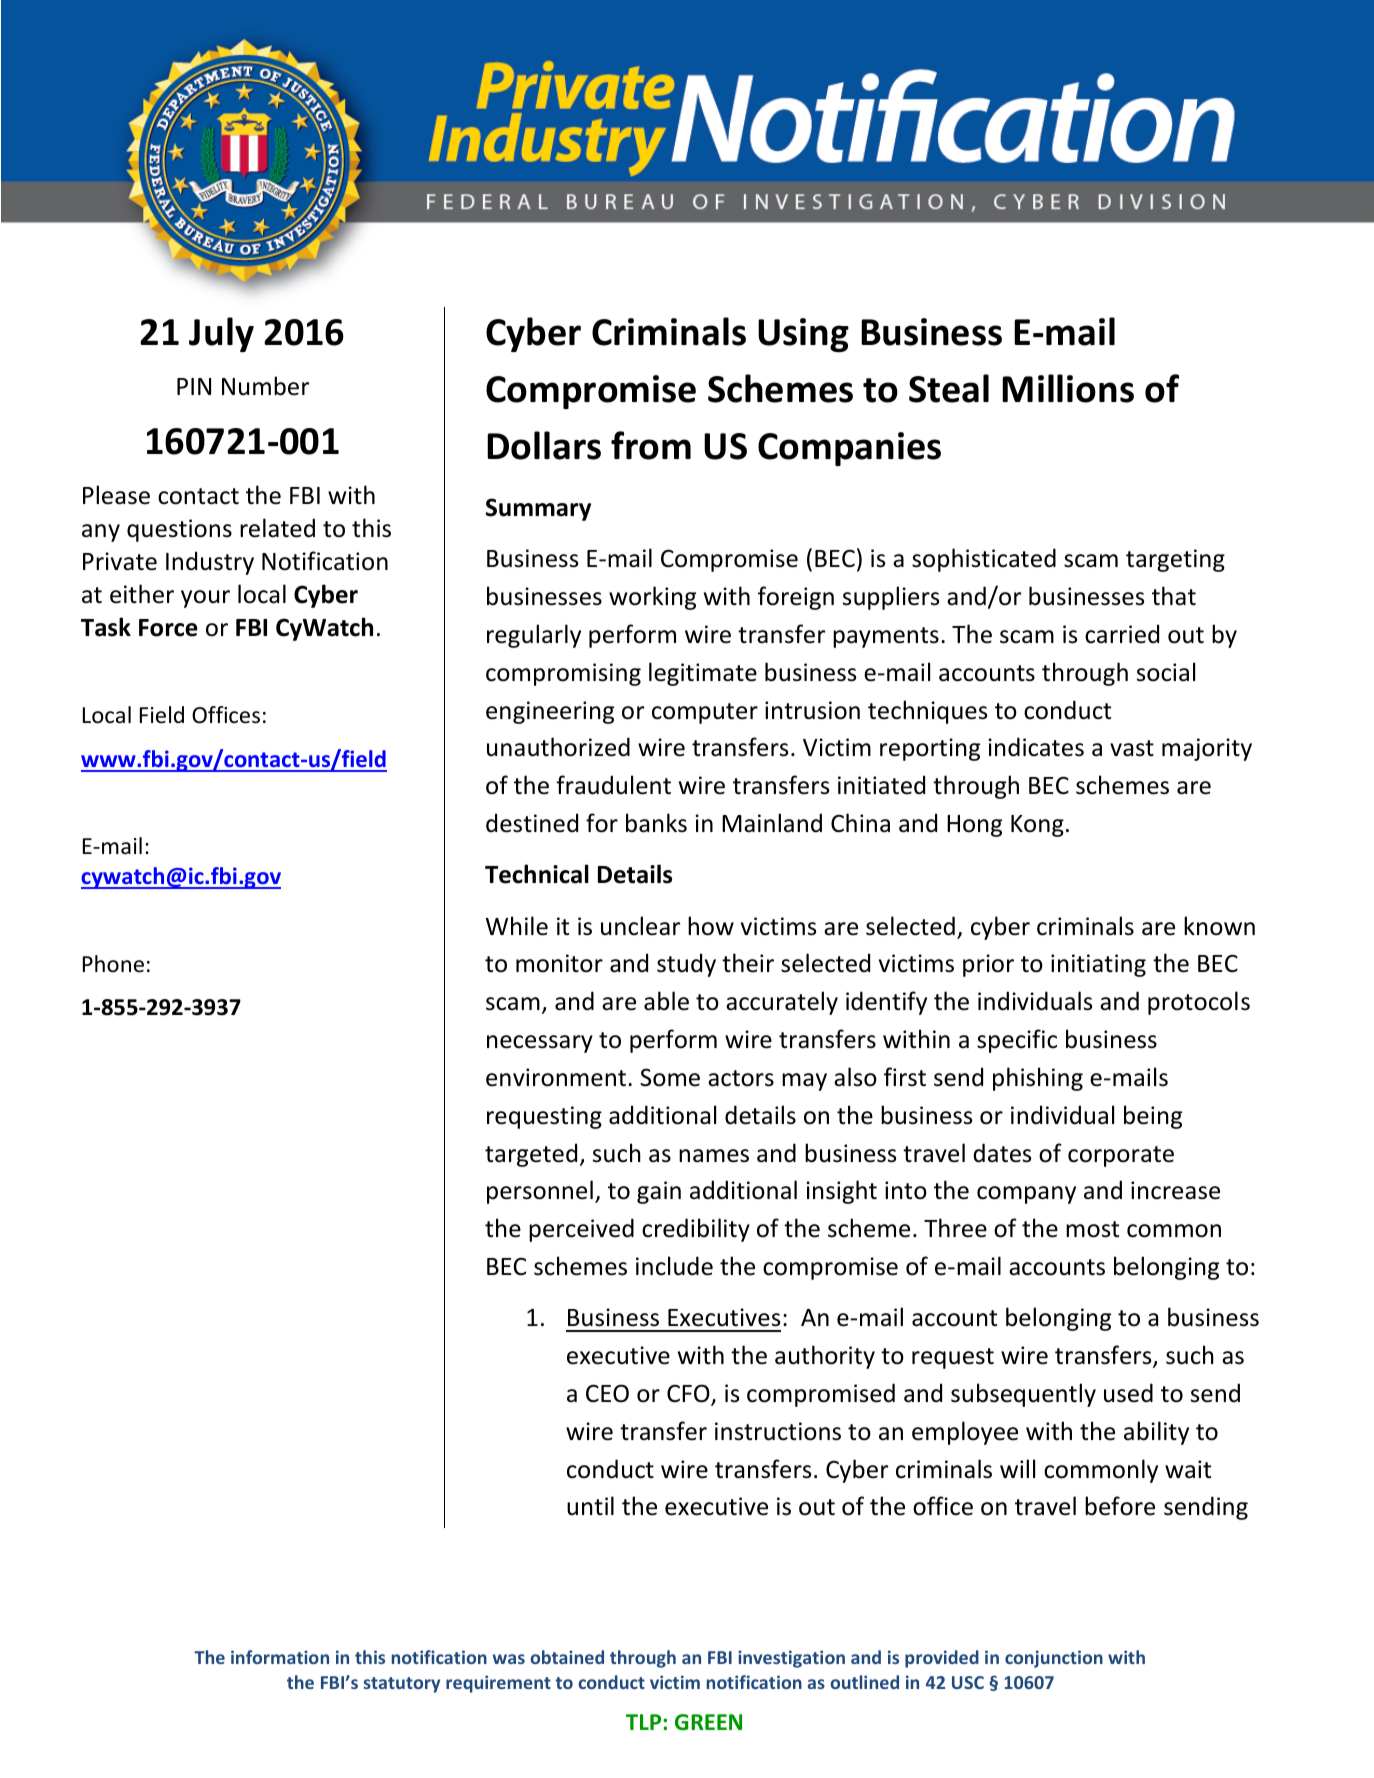 This screenshot has height=1778, width=1374. What do you see at coordinates (113, 964) in the screenshot?
I see `Phone` at bounding box center [113, 964].
